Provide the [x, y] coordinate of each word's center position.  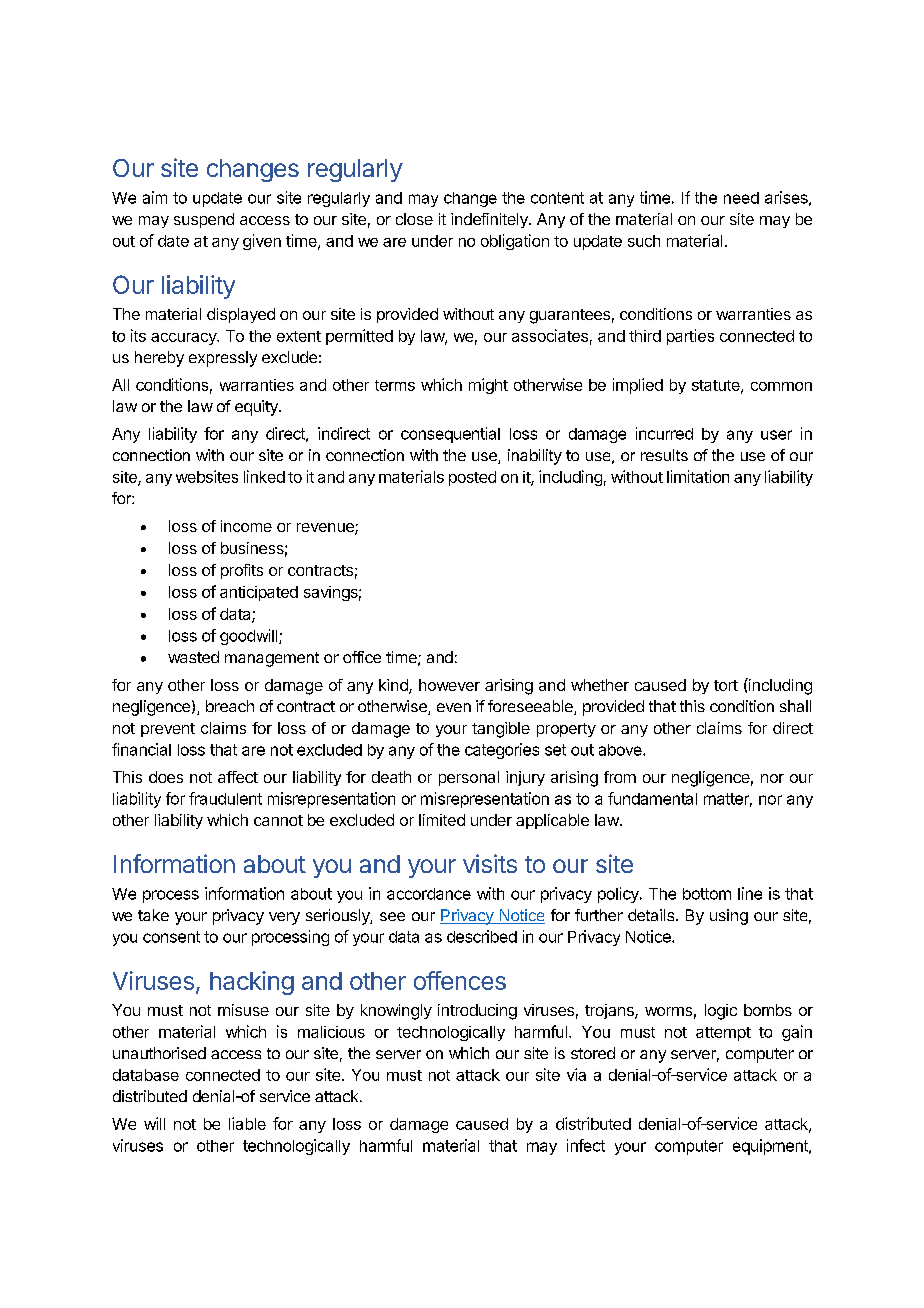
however [449, 685]
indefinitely [490, 220]
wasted [193, 657]
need [741, 198]
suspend [204, 220]
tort [726, 685]
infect [586, 1145]
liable [247, 1123]
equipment [771, 1147]
